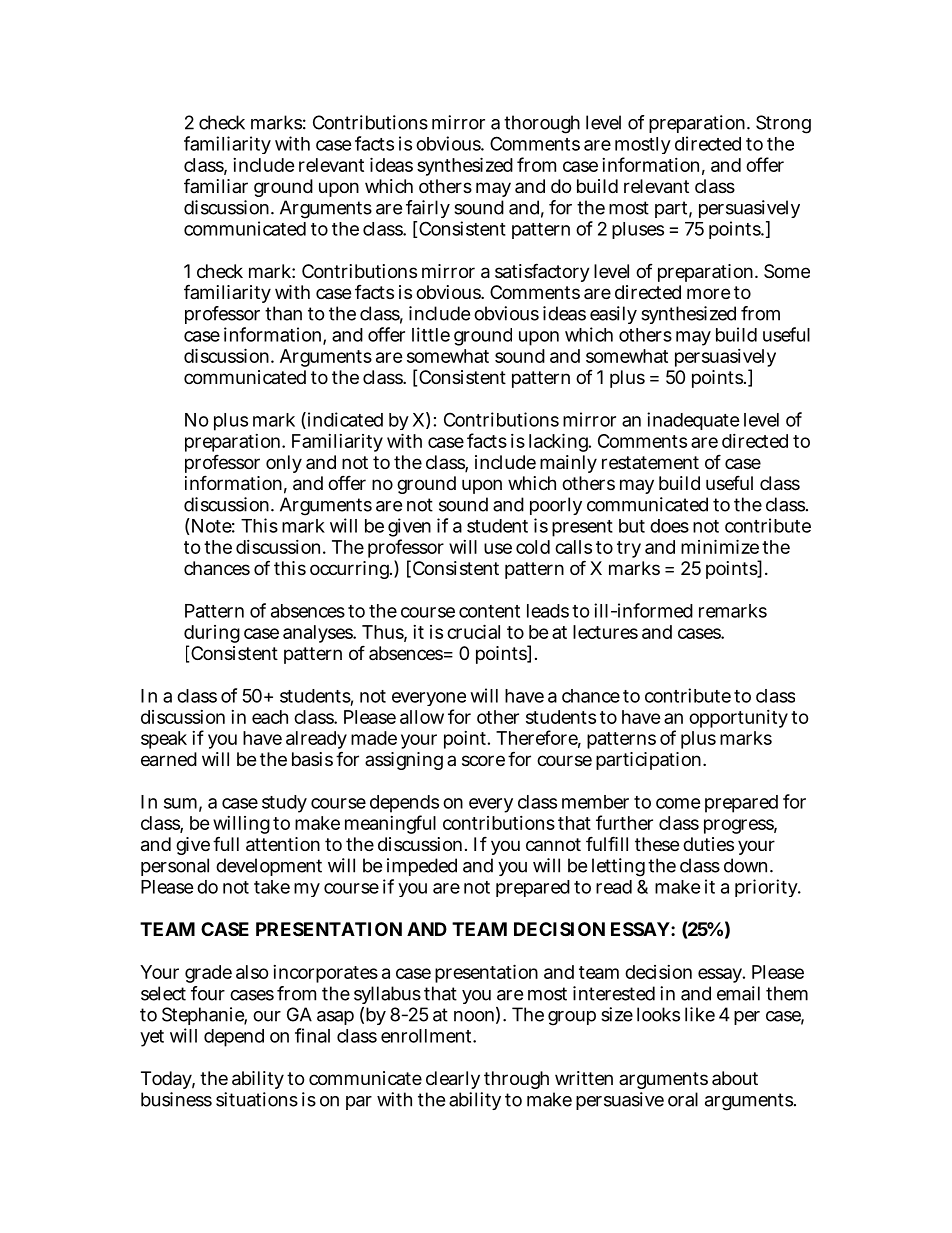 The image size is (952, 1233). Describe the element at coordinates (422, 867) in the image. I see `impeded` at that location.
